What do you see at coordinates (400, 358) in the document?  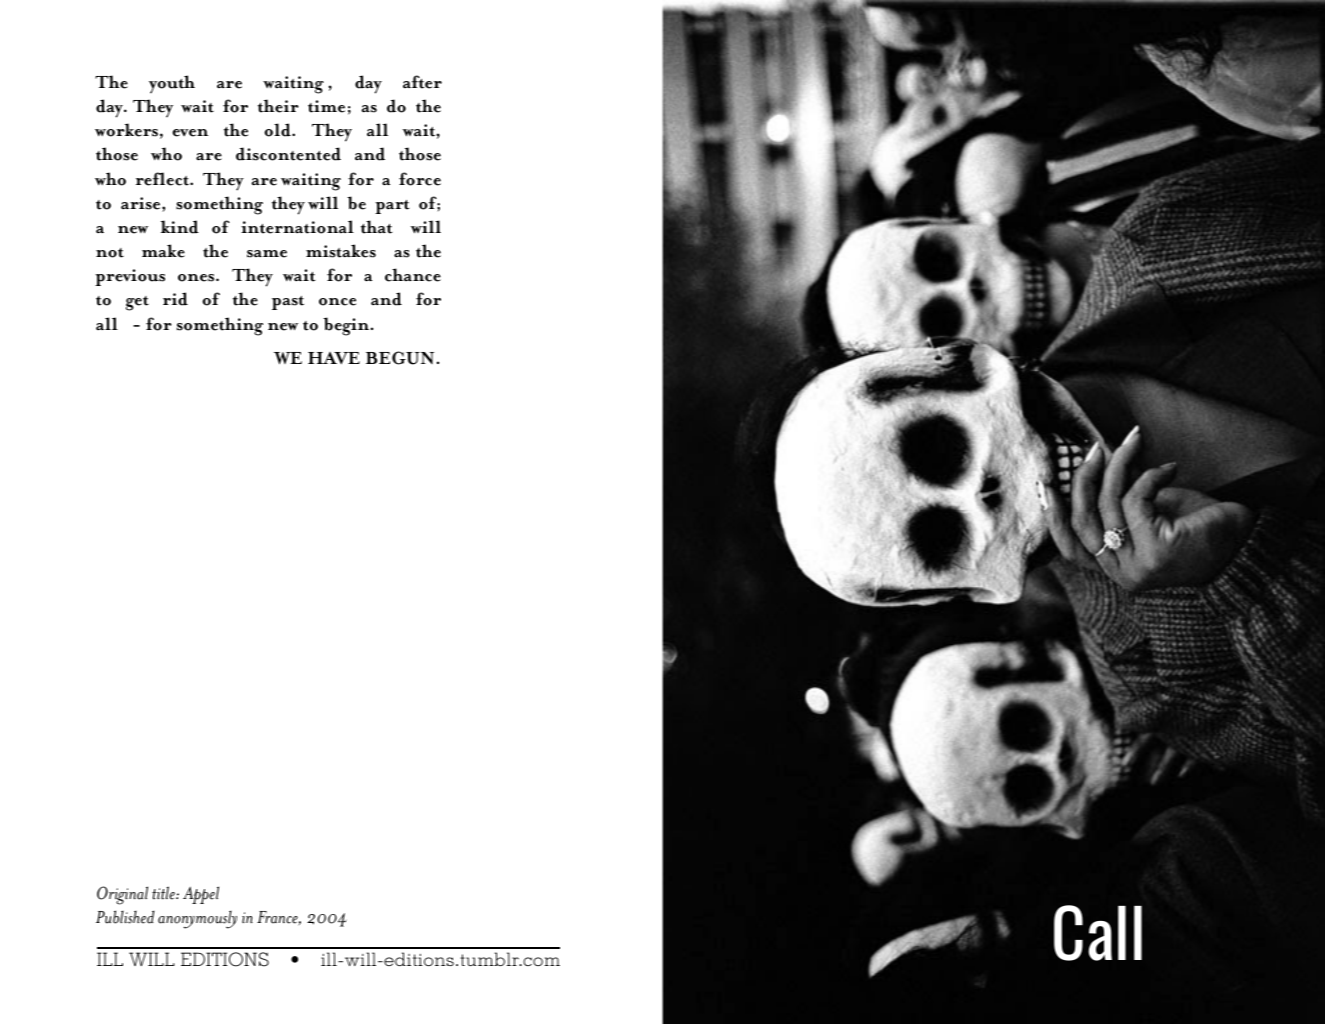 I see `BEGUN` at bounding box center [400, 358].
